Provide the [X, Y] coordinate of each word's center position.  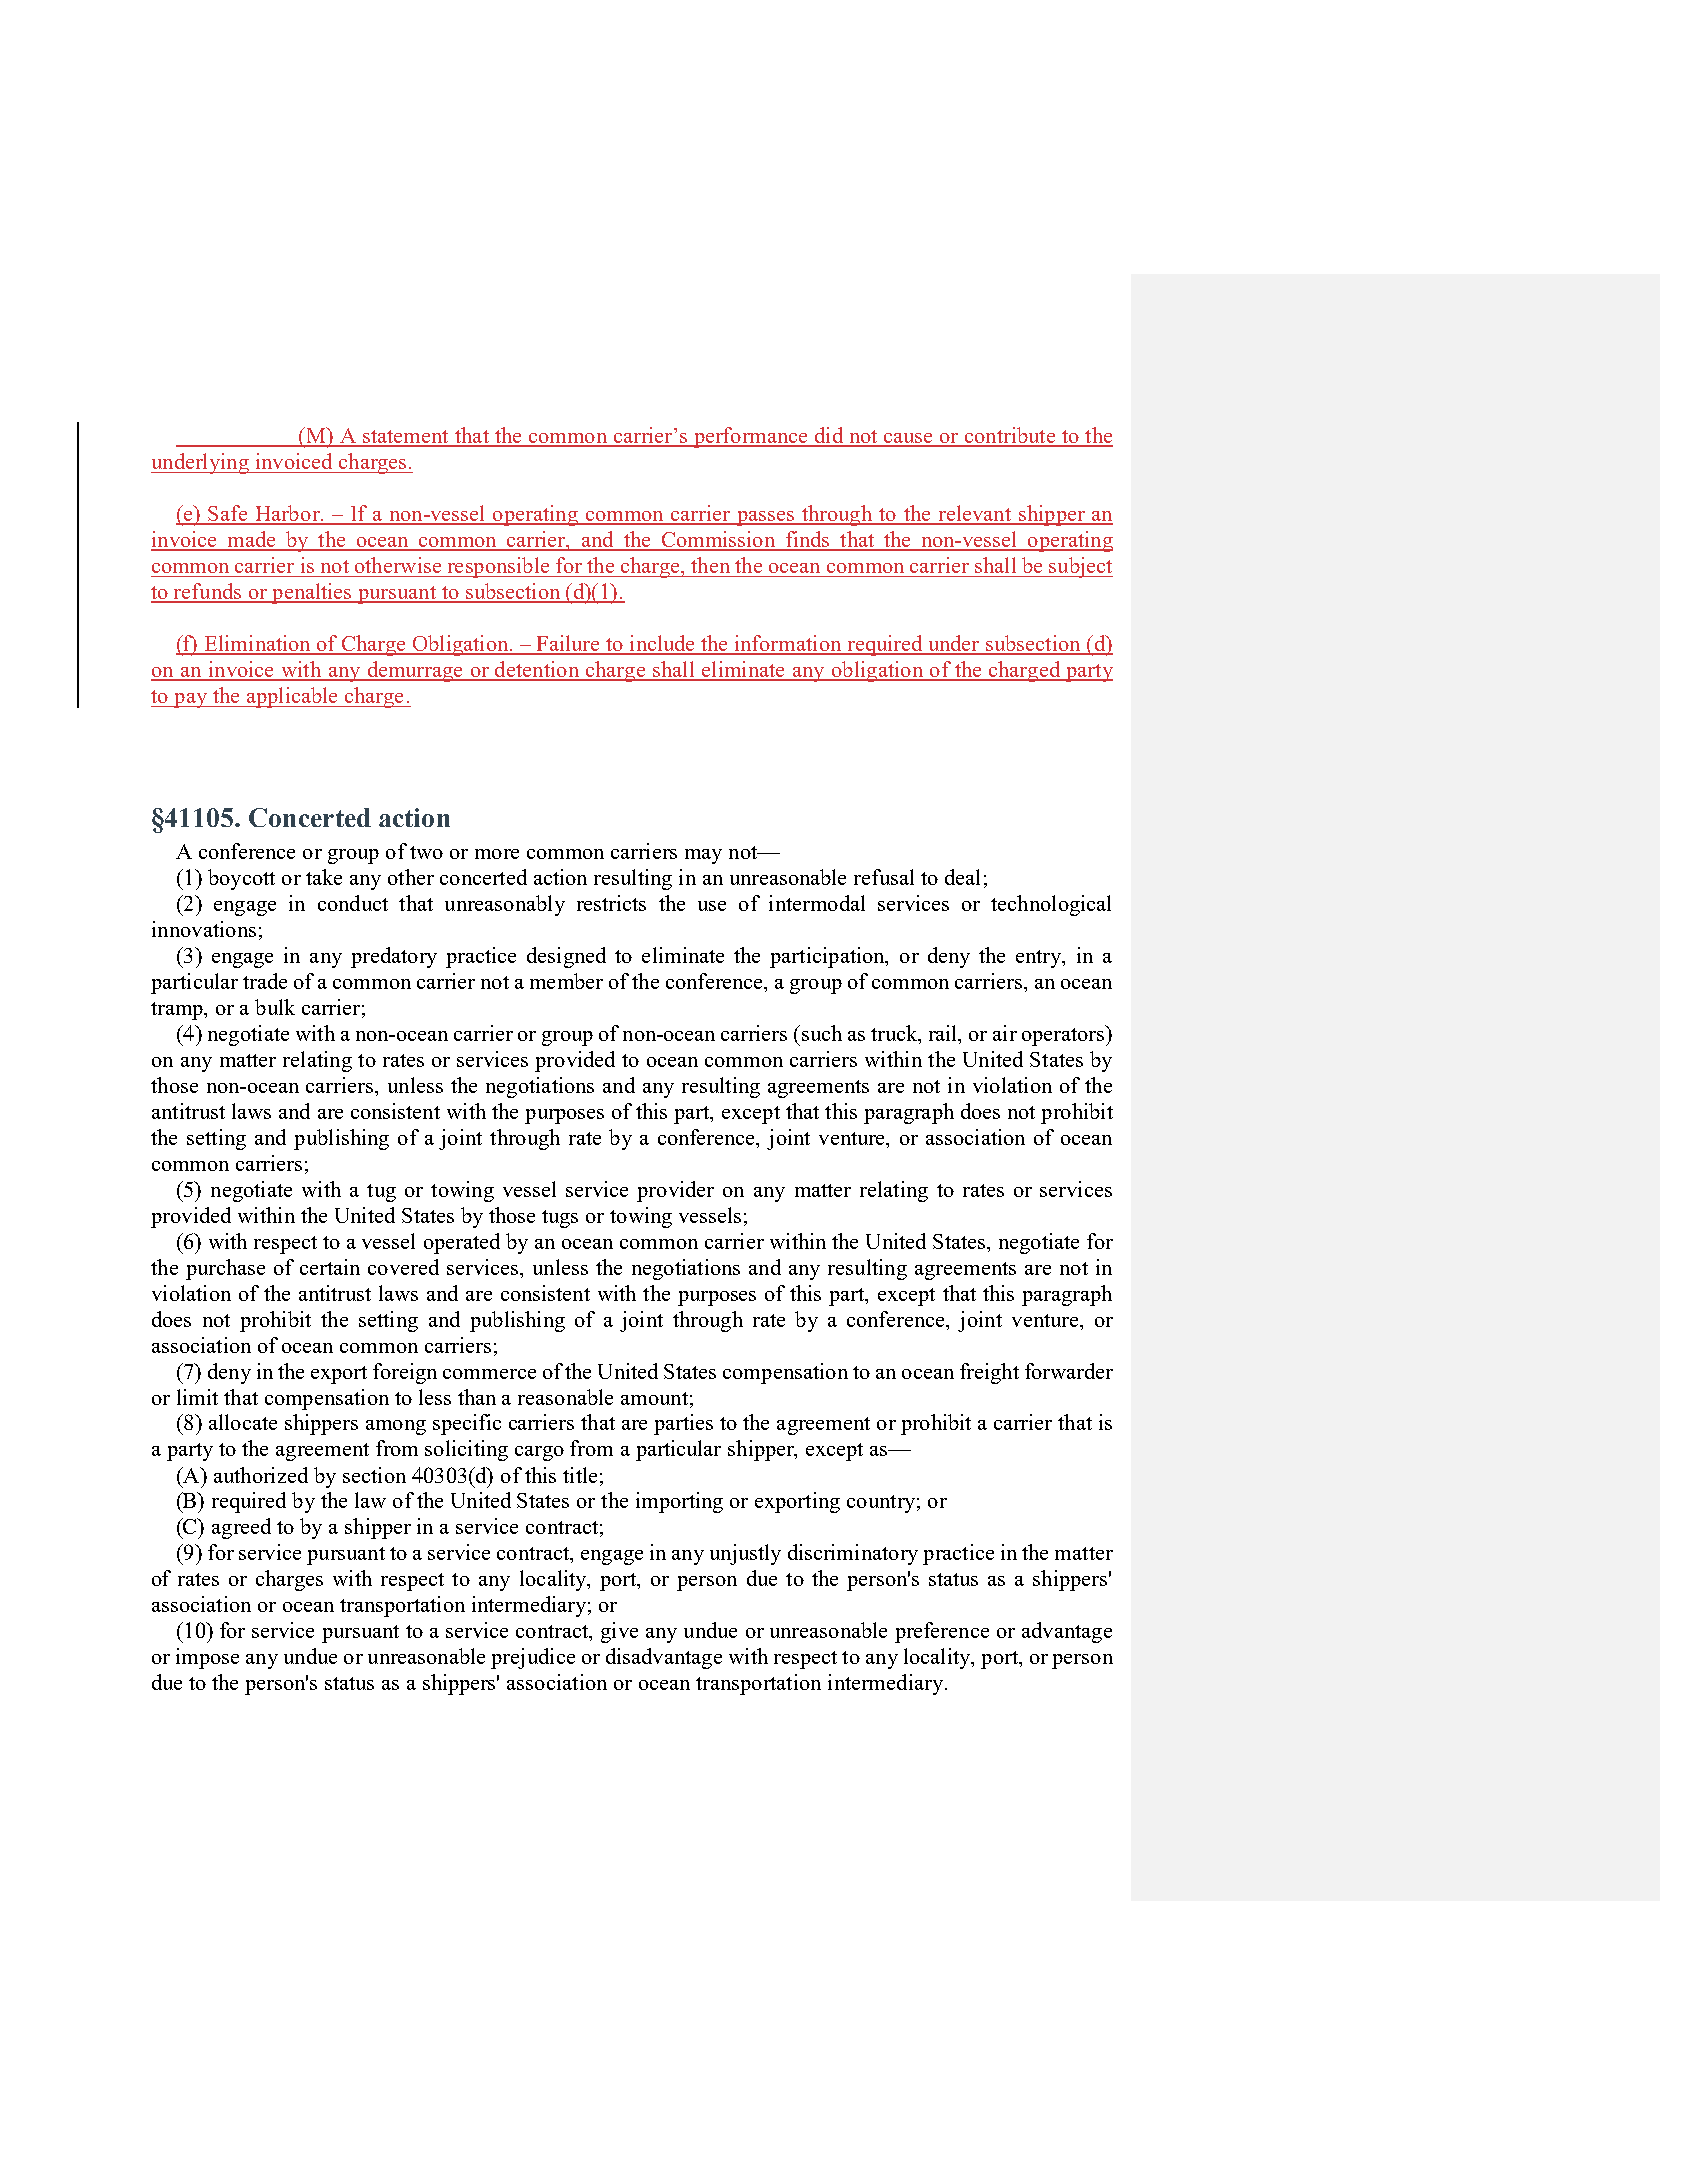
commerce [489, 1374]
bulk [275, 1007]
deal [962, 877]
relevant [974, 514]
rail [944, 1034]
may [703, 856]
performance [750, 437]
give [619, 1632]
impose [207, 1658]
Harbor [287, 514]
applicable [292, 697]
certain [330, 1267]
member [566, 981]
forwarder [1069, 1371]
